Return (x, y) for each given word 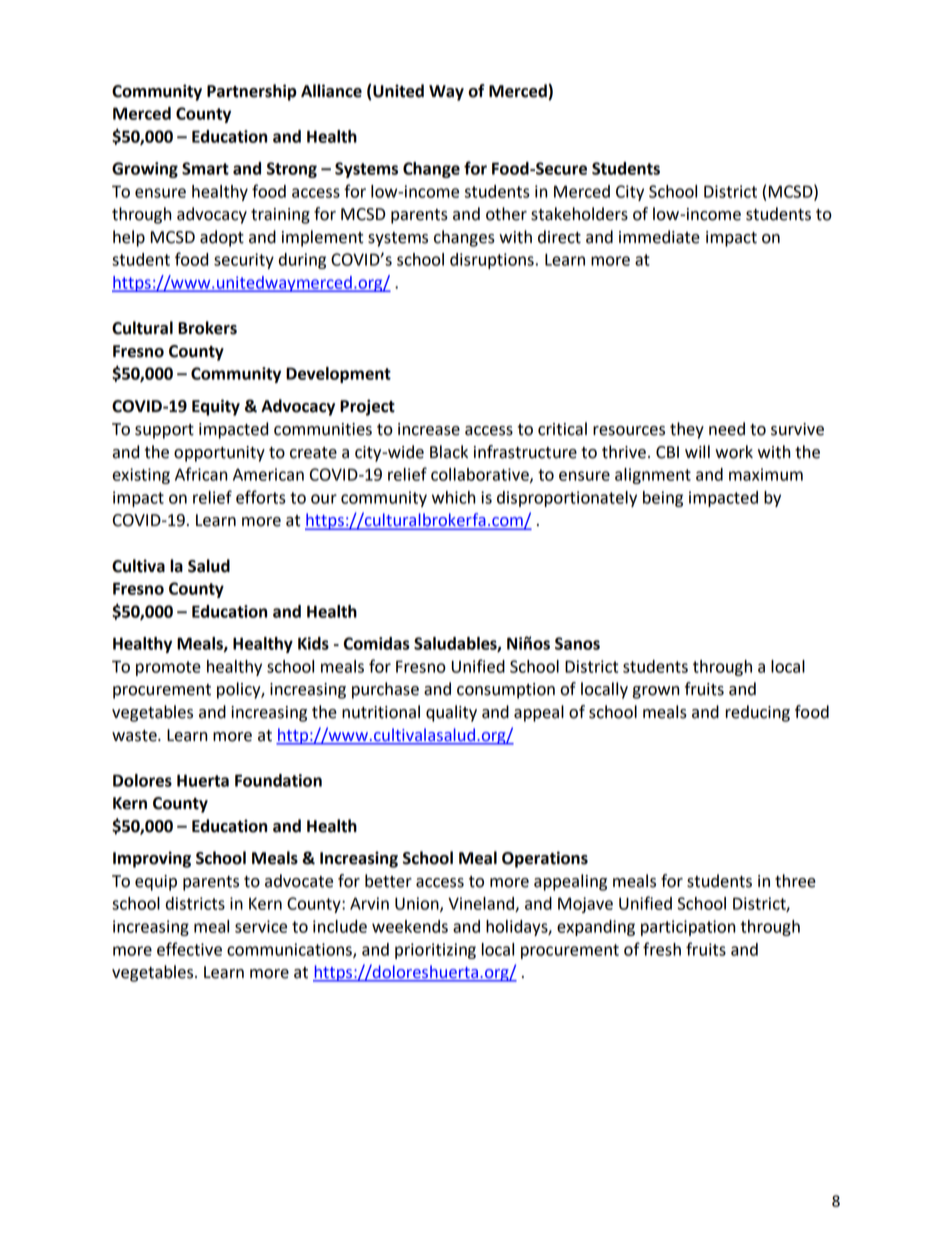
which (454, 497)
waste (135, 736)
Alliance (331, 91)
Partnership (252, 92)
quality (451, 713)
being (663, 499)
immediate (659, 237)
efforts (261, 497)
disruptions (492, 261)
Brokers (207, 328)
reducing (757, 713)
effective (189, 949)
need (727, 429)
